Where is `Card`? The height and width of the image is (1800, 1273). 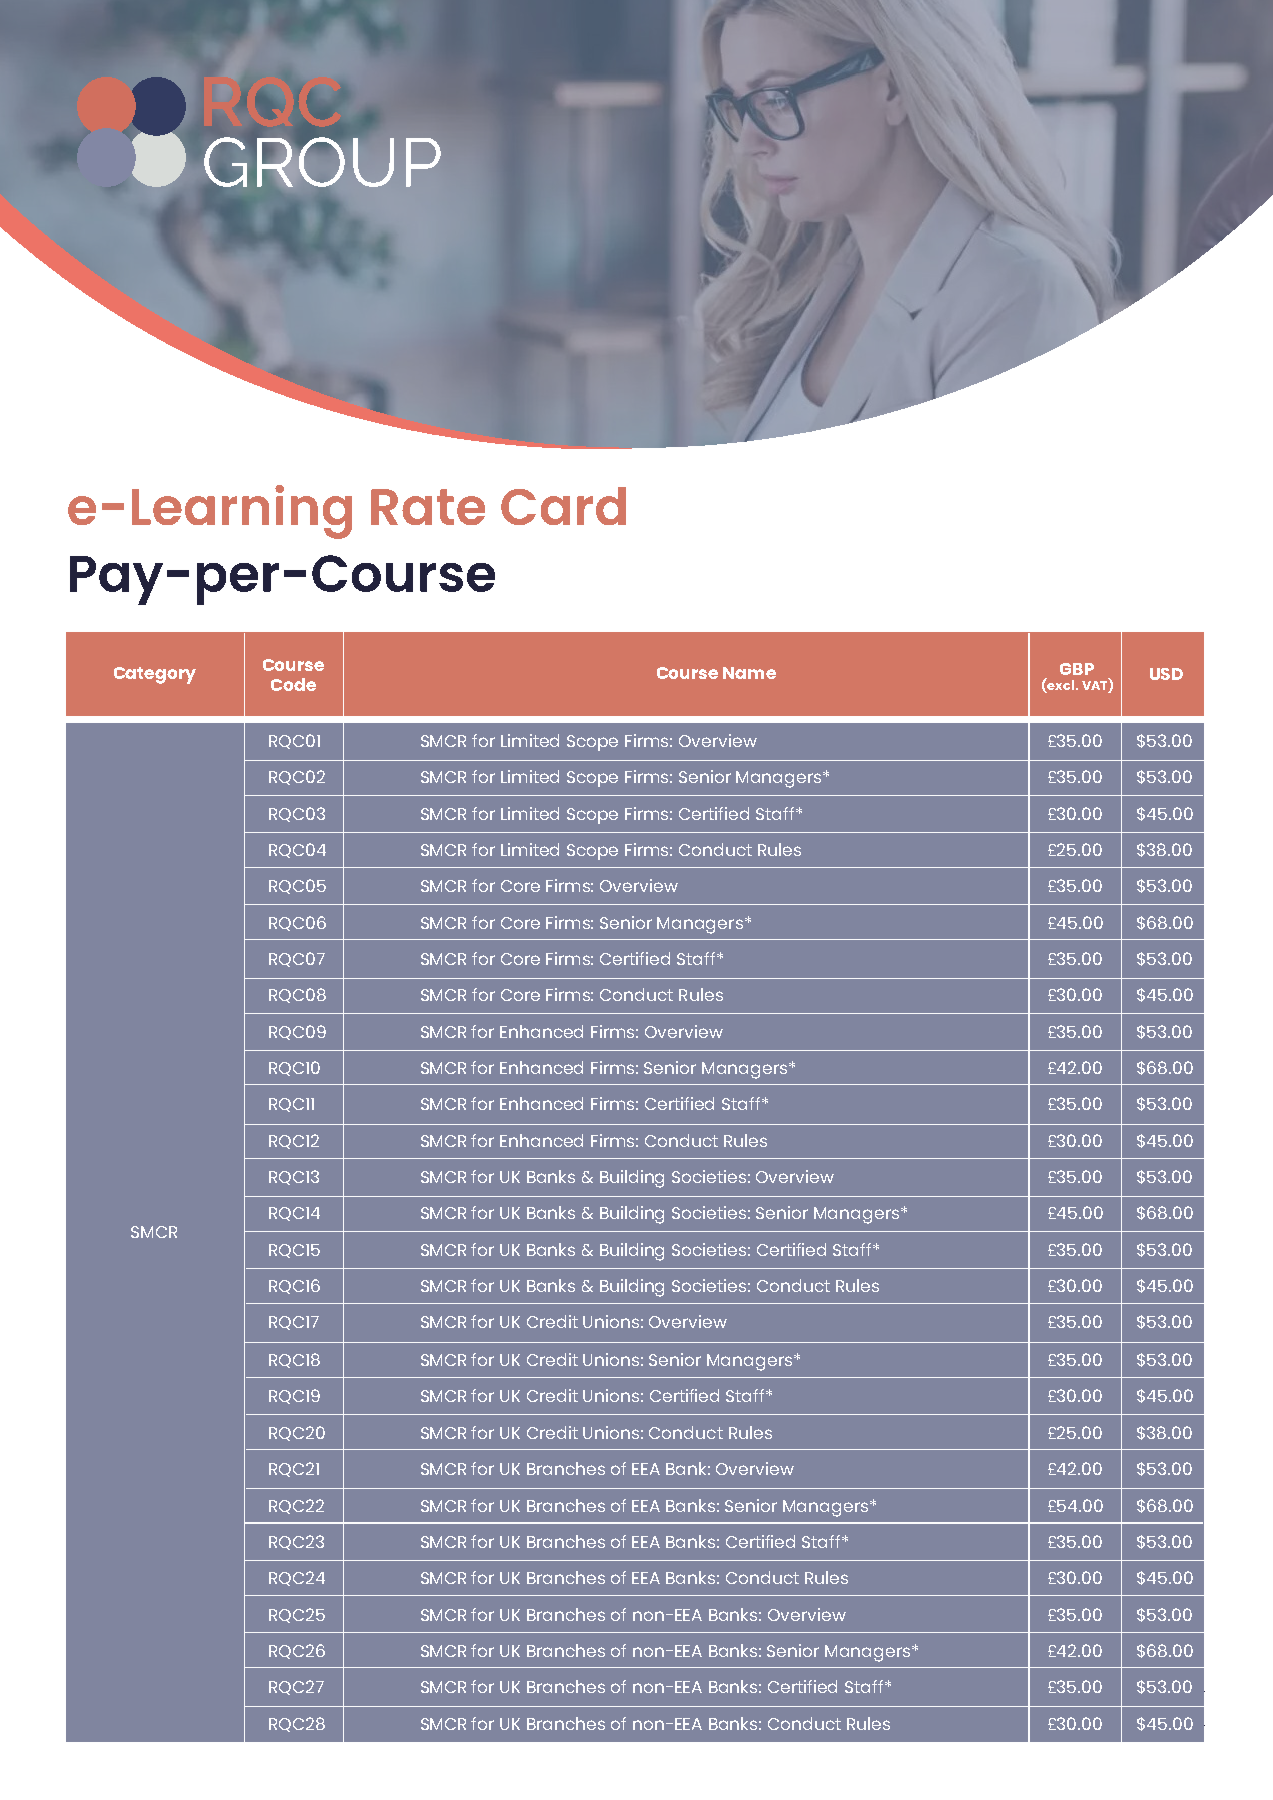 Card is located at coordinates (563, 506).
